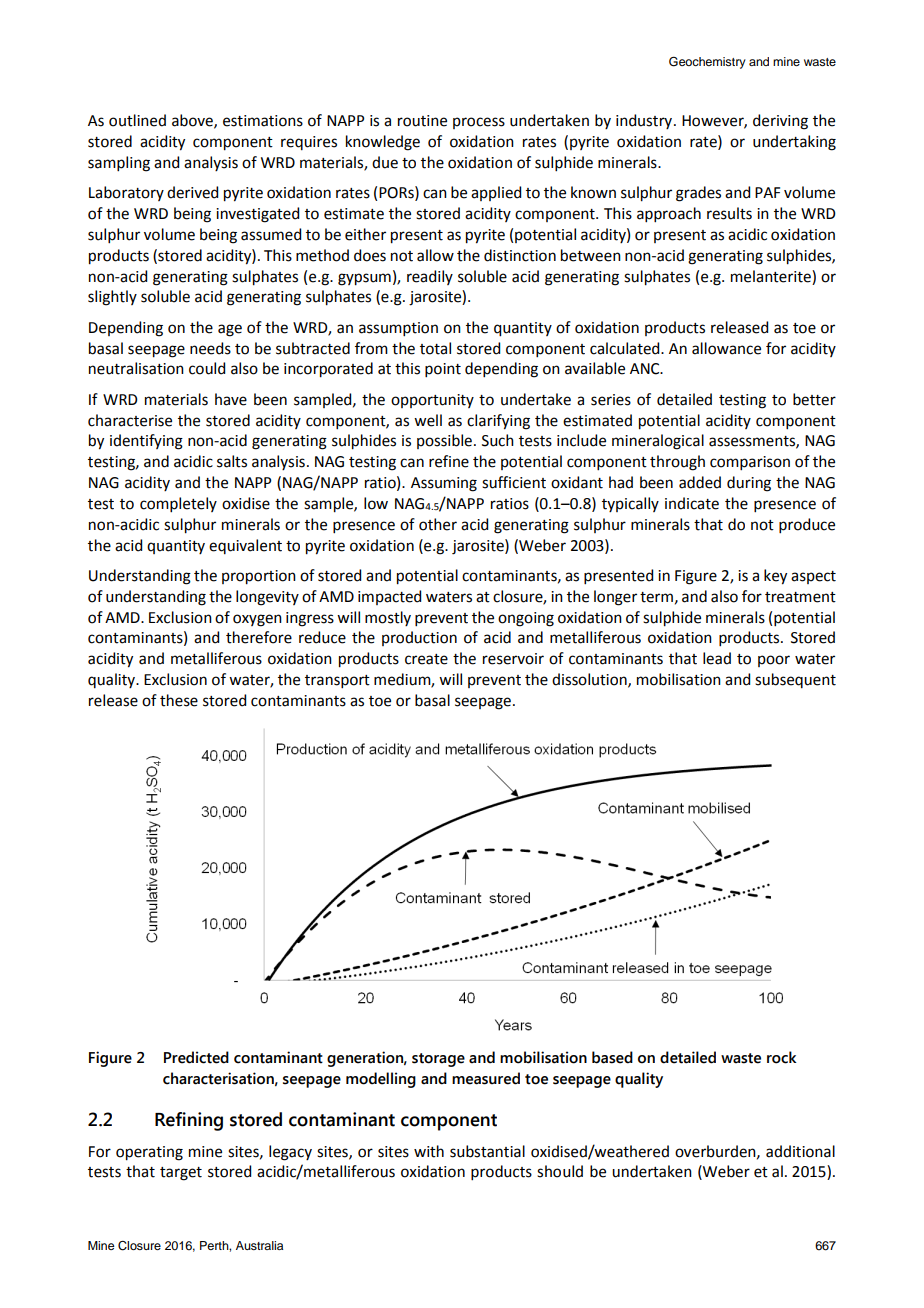 This screenshot has width=924, height=1308. Describe the element at coordinates (449, 461) in the screenshot. I see `refine` at that location.
